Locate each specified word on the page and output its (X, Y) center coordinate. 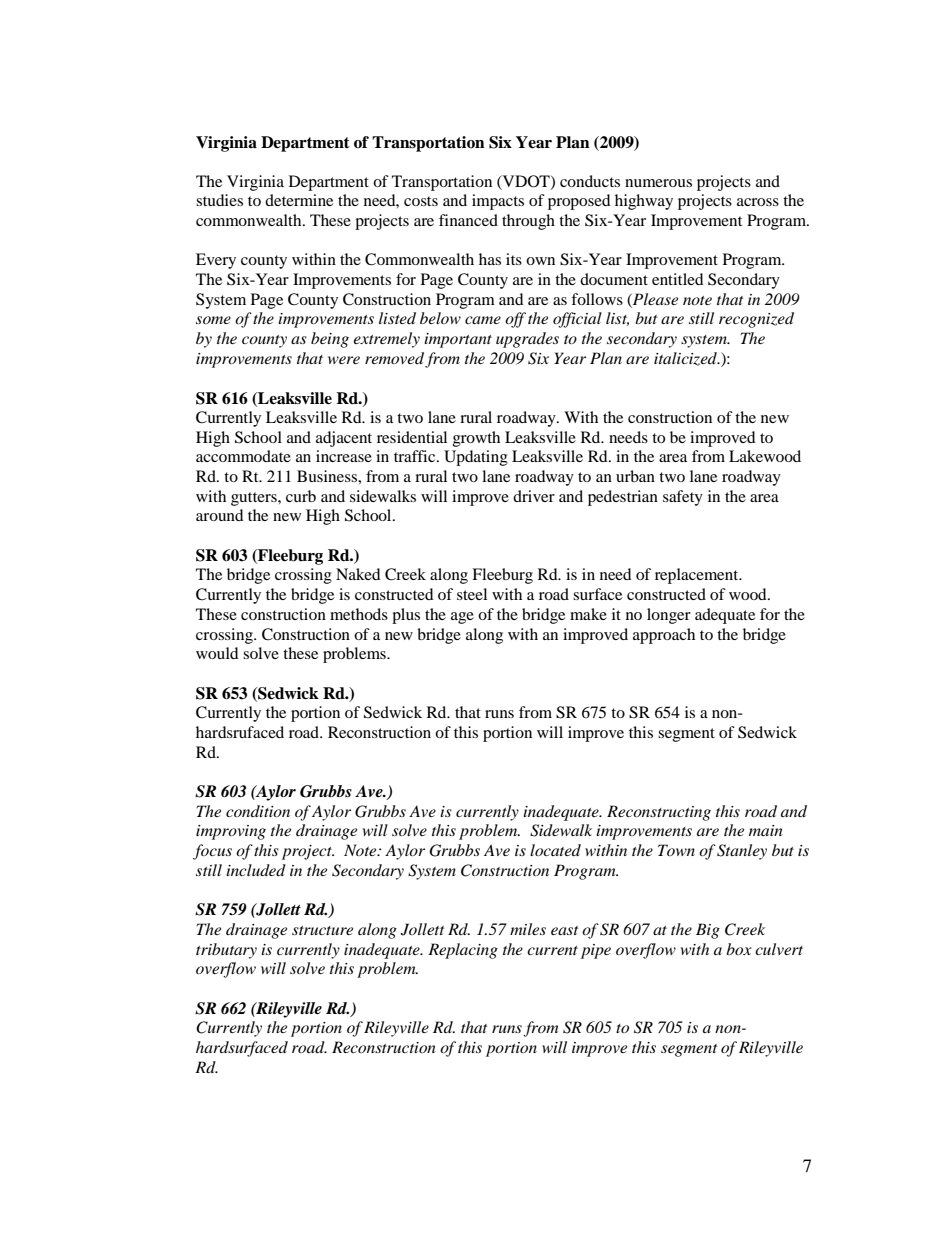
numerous (658, 183)
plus (406, 616)
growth (476, 439)
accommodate (243, 456)
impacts (498, 202)
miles (528, 929)
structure (322, 930)
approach (664, 636)
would (217, 653)
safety (683, 498)
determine (299, 200)
